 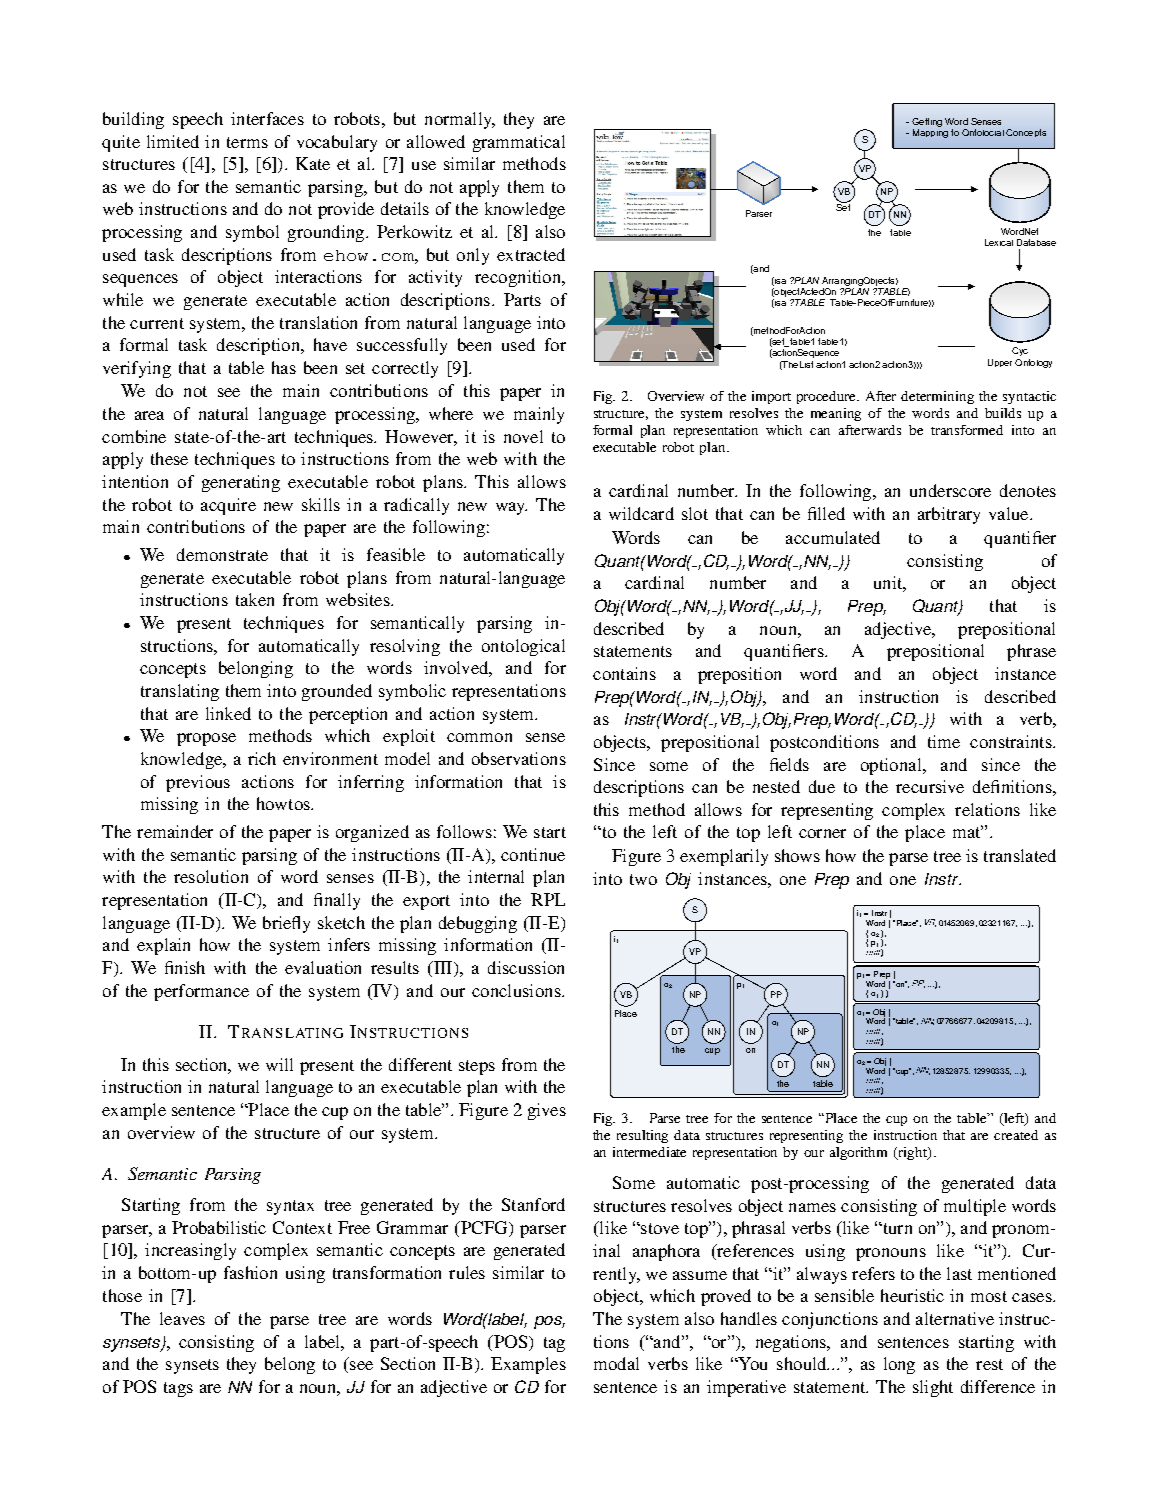 I want to click on will, so click(x=279, y=1064).
